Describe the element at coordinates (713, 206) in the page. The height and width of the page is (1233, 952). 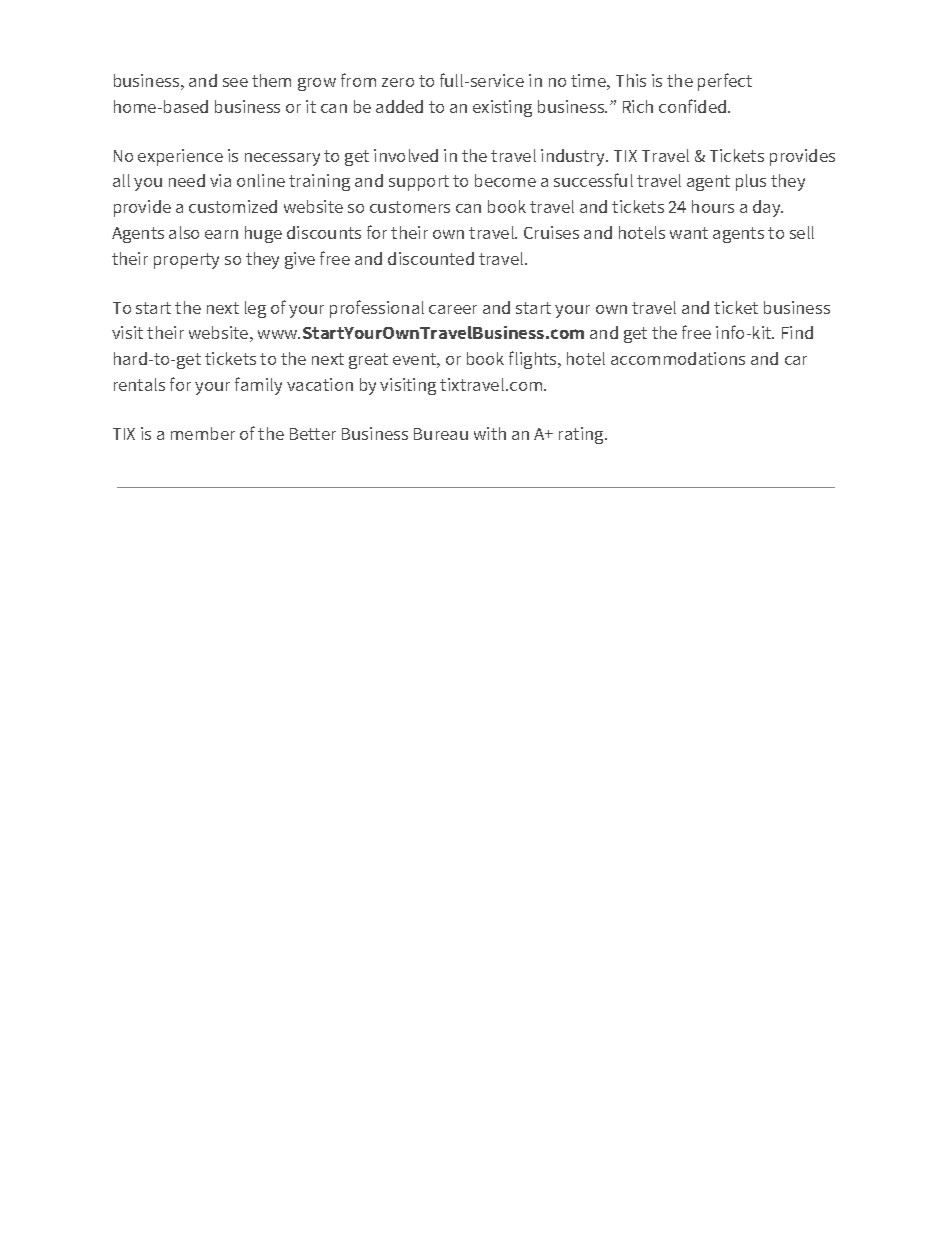
I see `hours` at that location.
